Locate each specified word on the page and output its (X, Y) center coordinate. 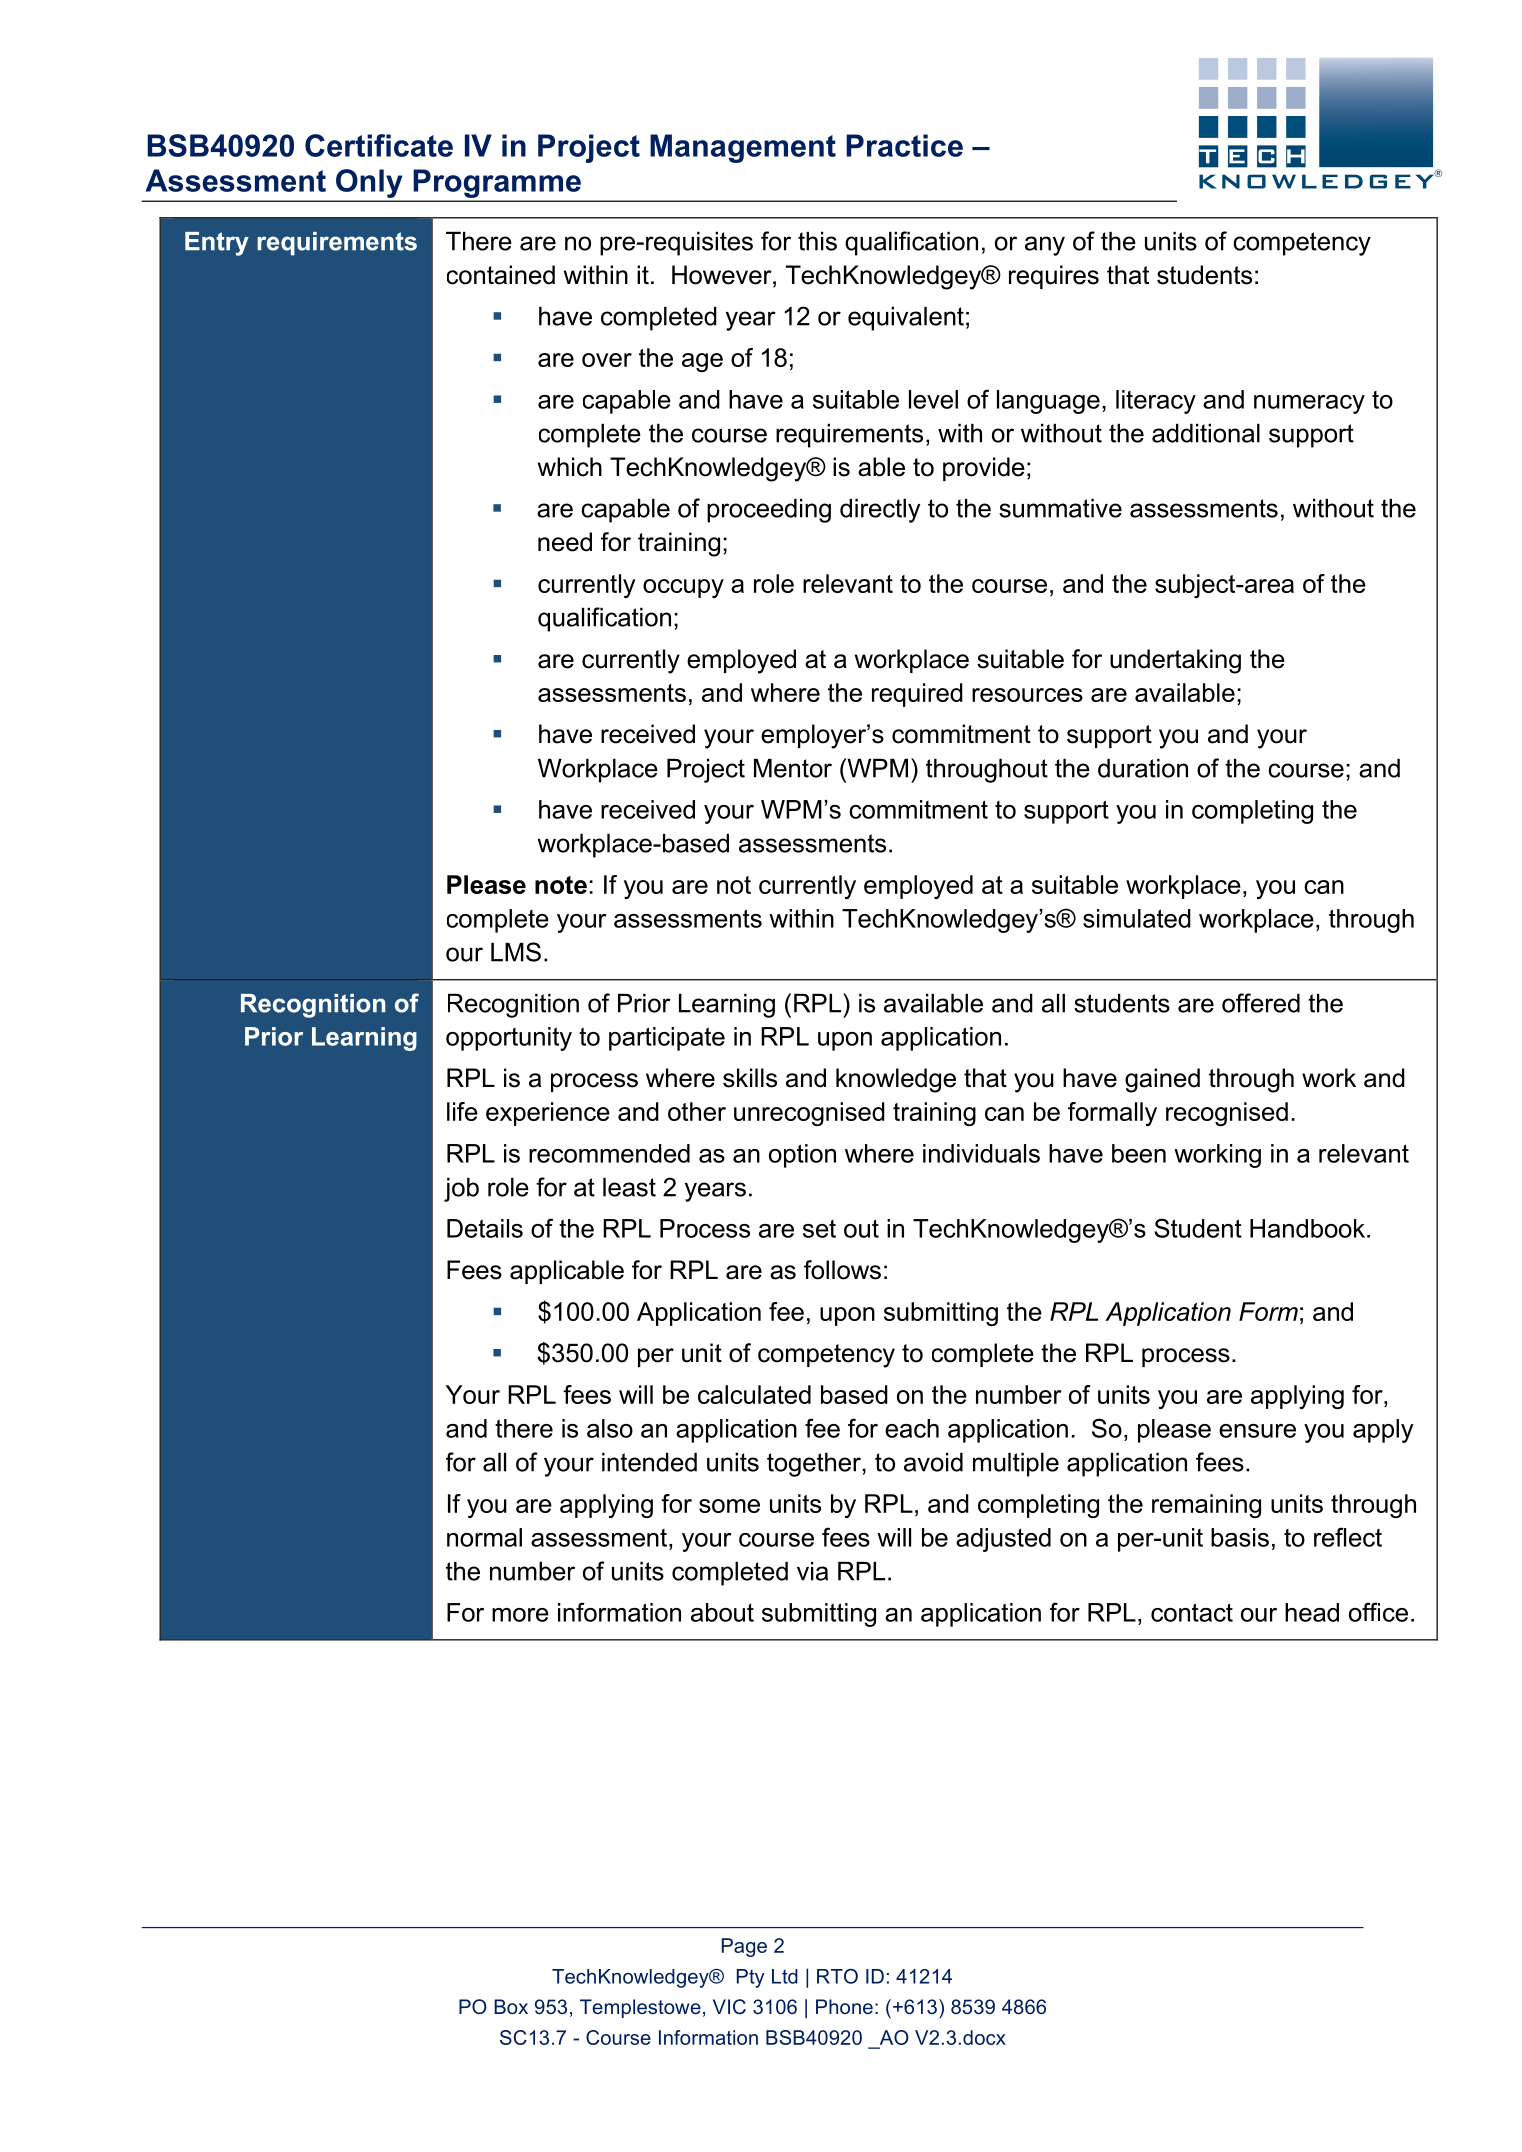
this (817, 241)
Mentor (793, 768)
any (1045, 246)
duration (1143, 768)
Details (485, 1228)
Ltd (785, 1976)
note (561, 885)
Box (511, 2006)
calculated (754, 1394)
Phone (844, 2006)
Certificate (379, 145)
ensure (1257, 1431)
